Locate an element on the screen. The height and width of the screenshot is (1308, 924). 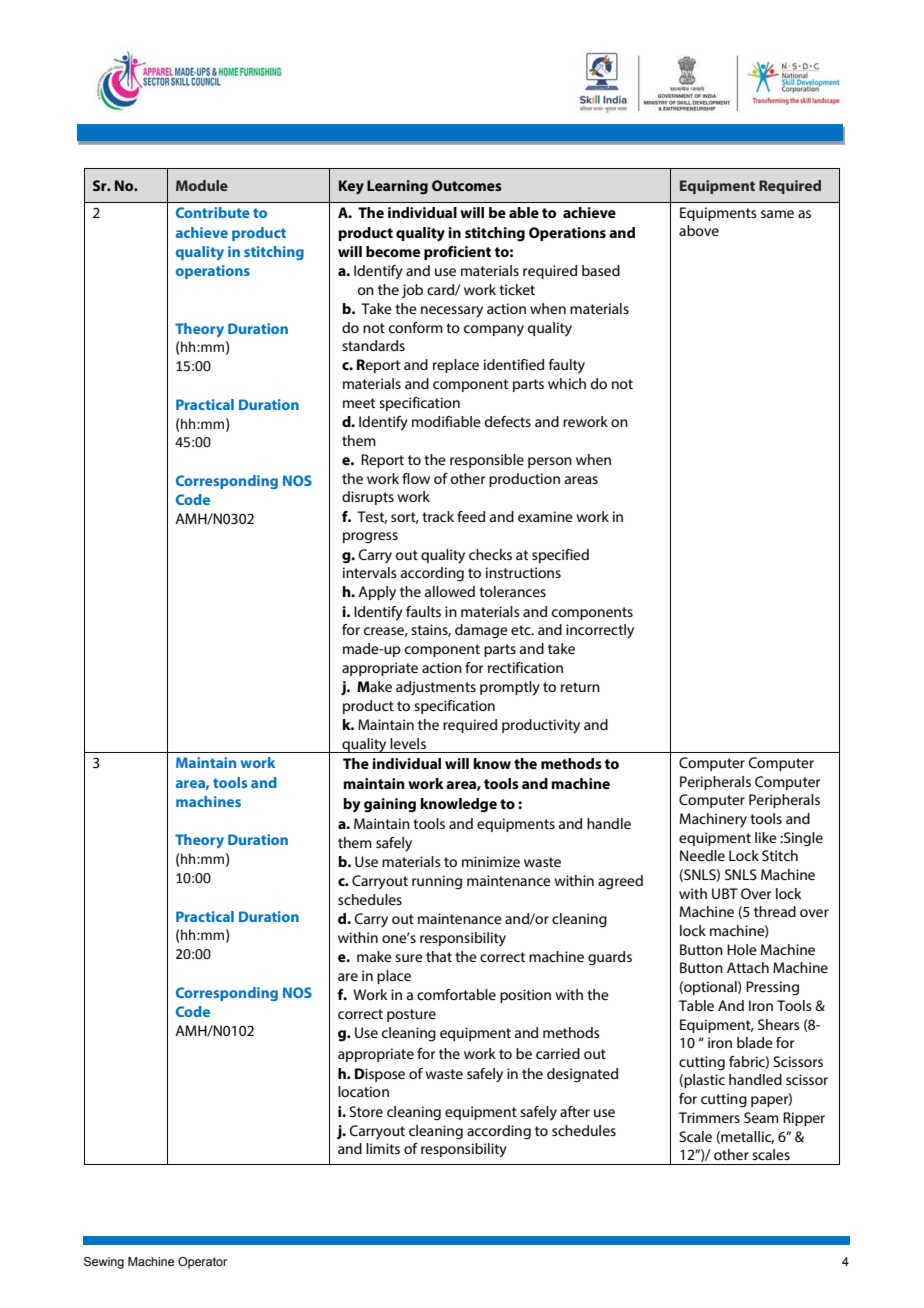
Operator is located at coordinates (202, 1263).
